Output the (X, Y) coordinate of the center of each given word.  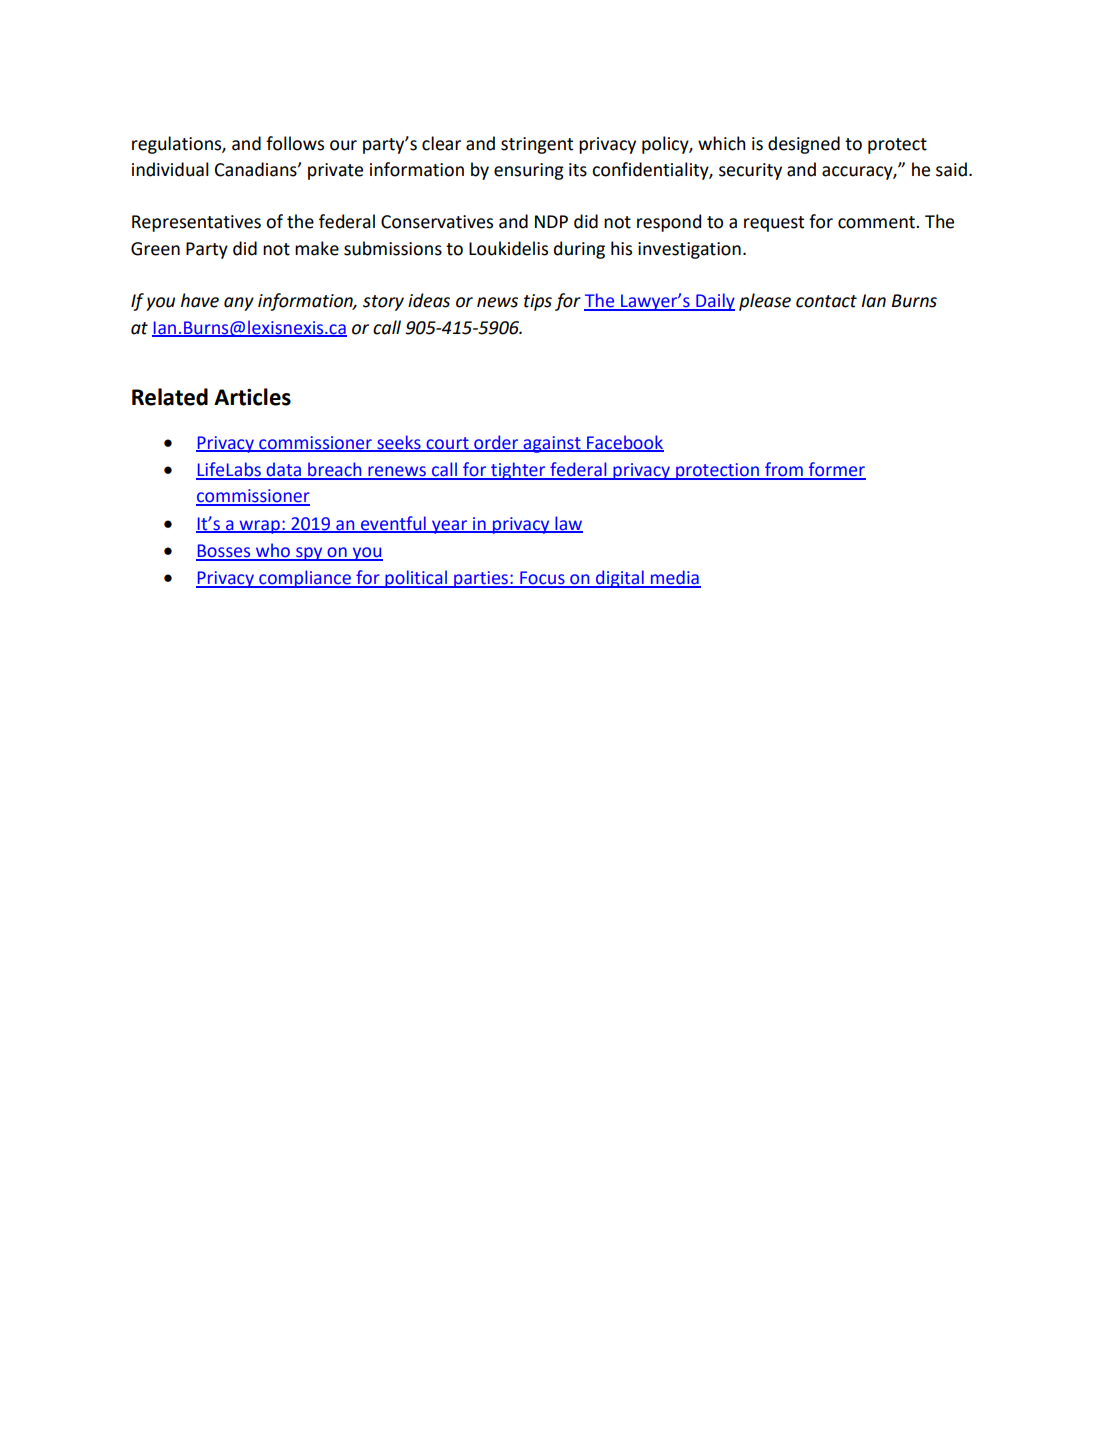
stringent (537, 145)
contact (826, 301)
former (836, 470)
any (239, 304)
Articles (252, 397)
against (552, 444)
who (273, 551)
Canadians (257, 169)
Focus (542, 579)
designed (804, 145)
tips (538, 302)
